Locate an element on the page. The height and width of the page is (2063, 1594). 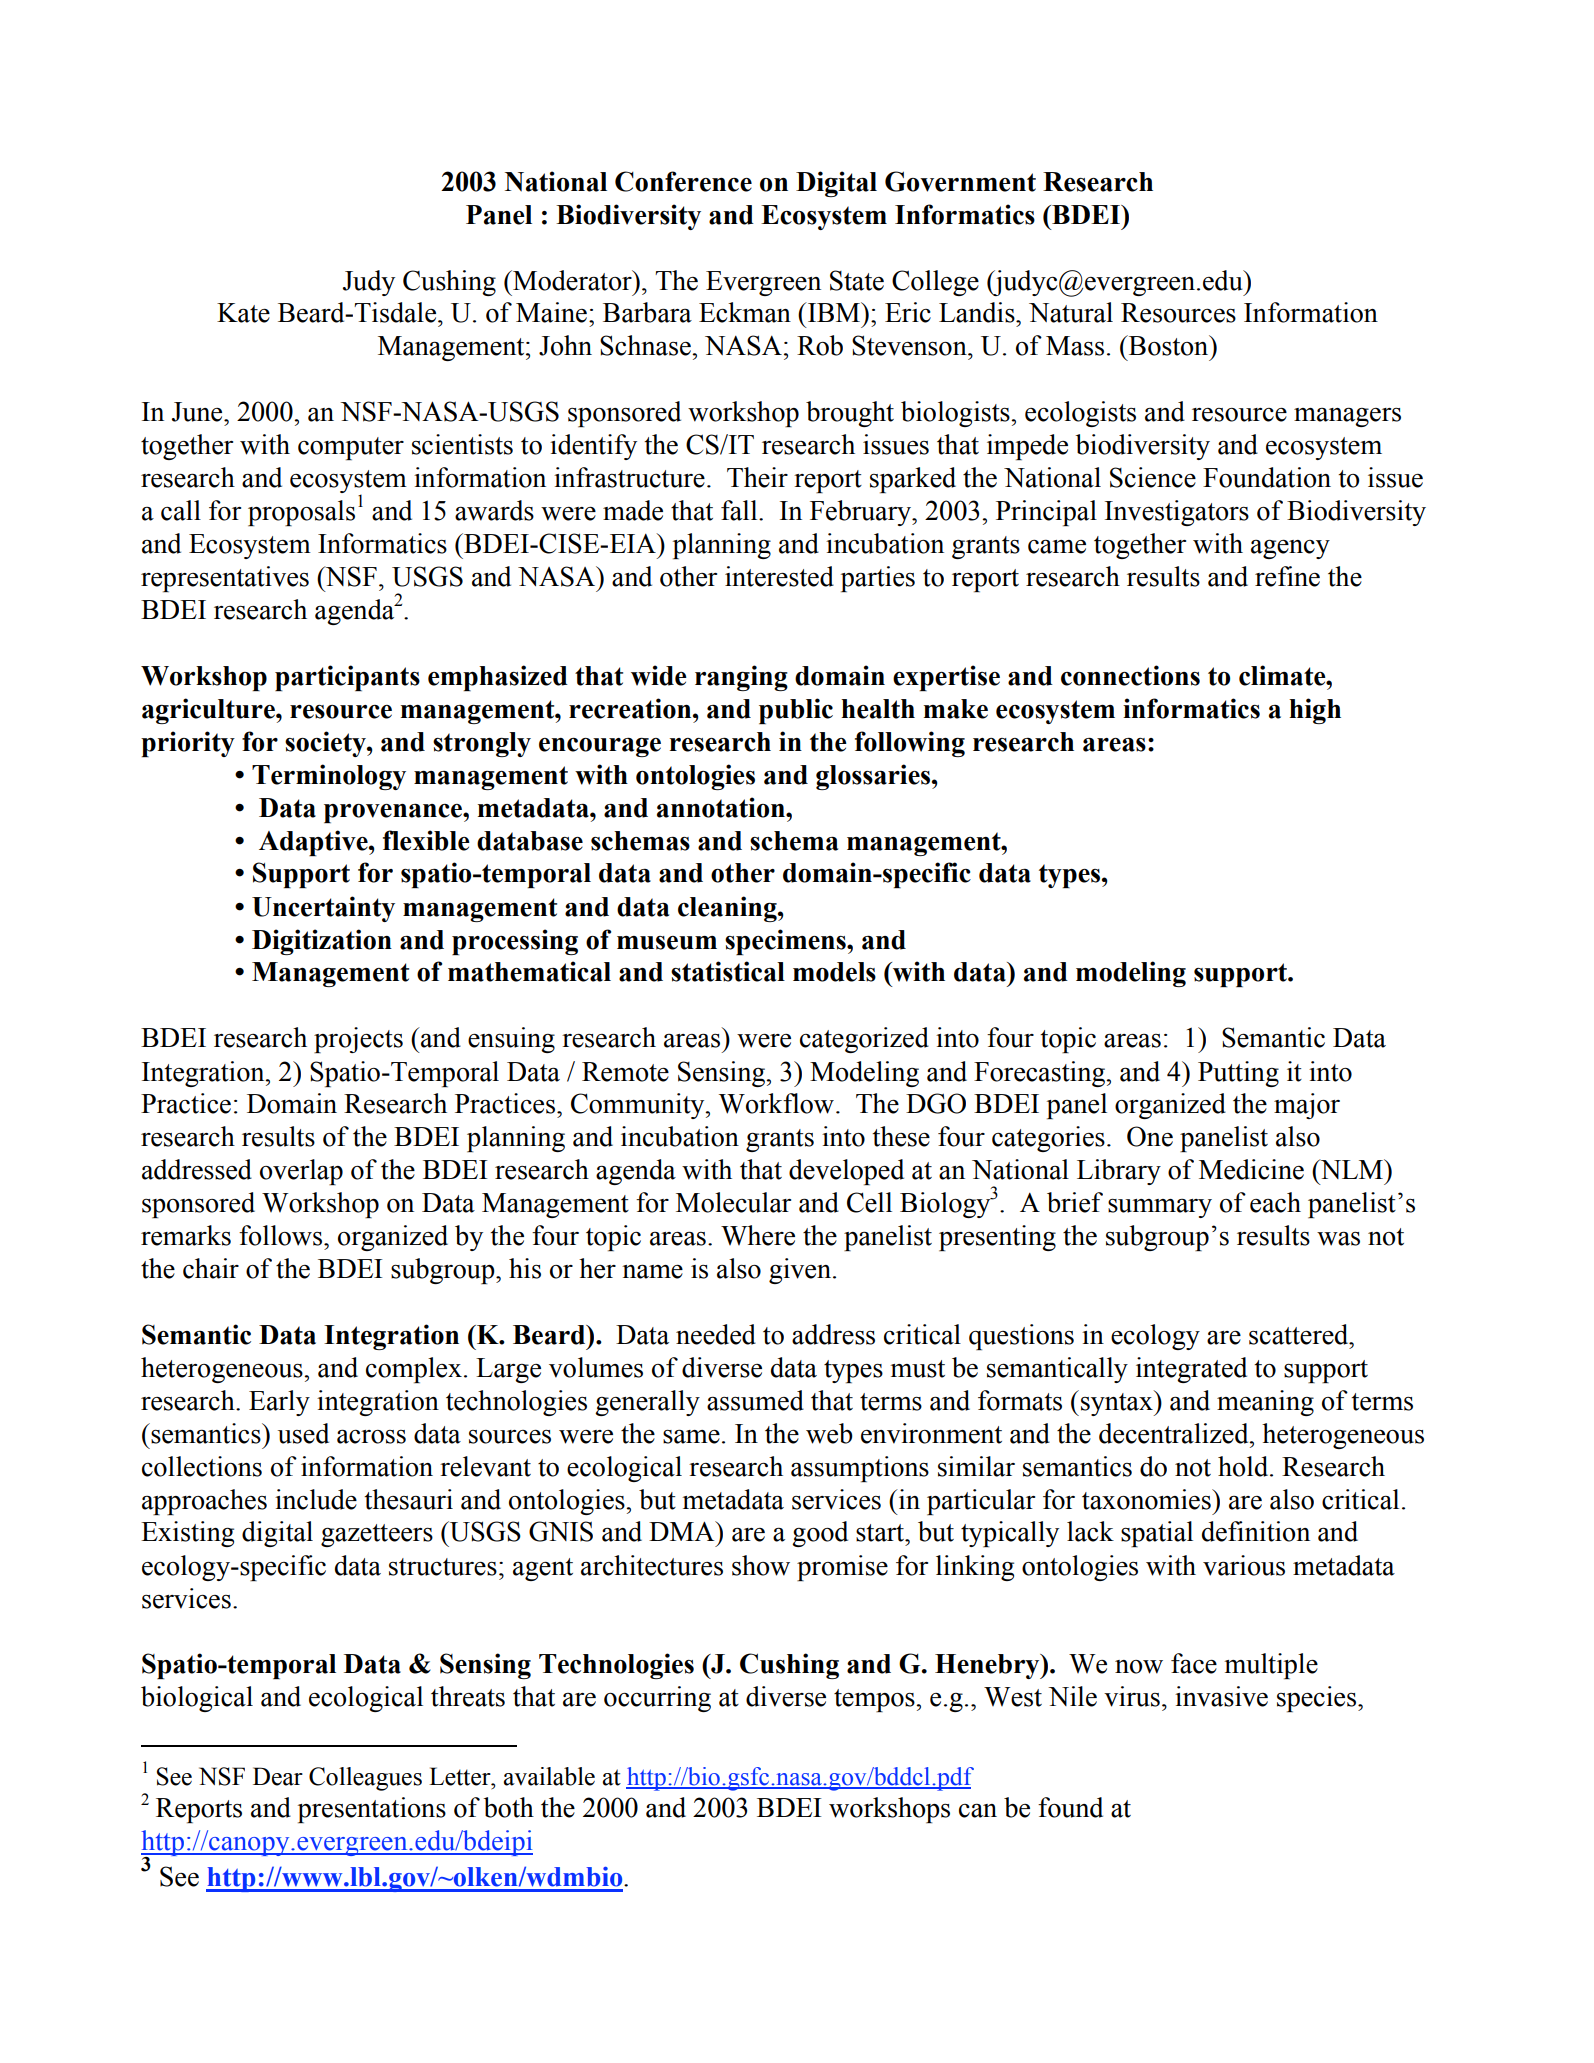
assumed is located at coordinates (755, 1400).
